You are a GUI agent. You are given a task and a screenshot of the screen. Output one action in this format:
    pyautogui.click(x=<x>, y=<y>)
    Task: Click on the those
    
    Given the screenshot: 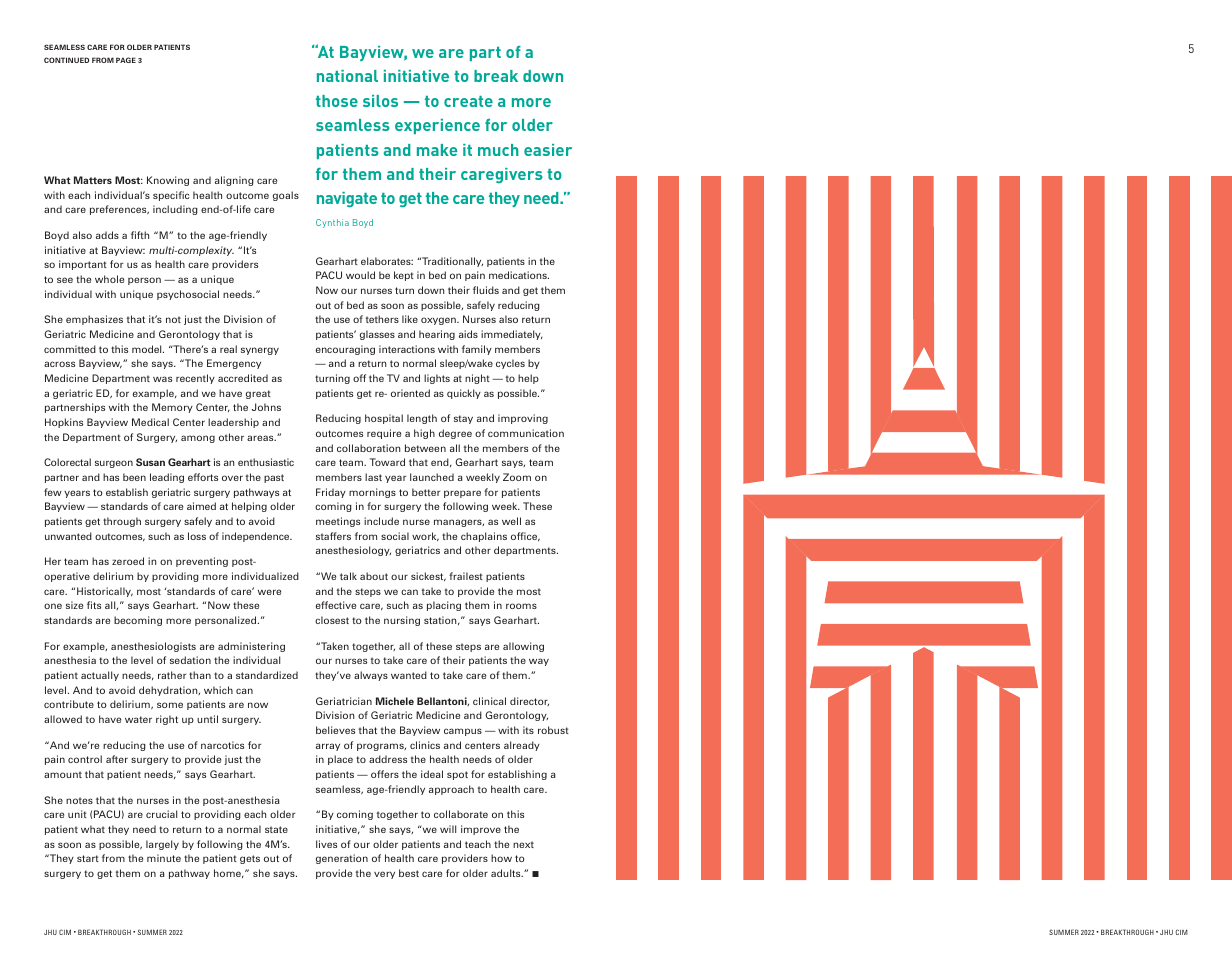 What is the action you would take?
    pyautogui.click(x=337, y=101)
